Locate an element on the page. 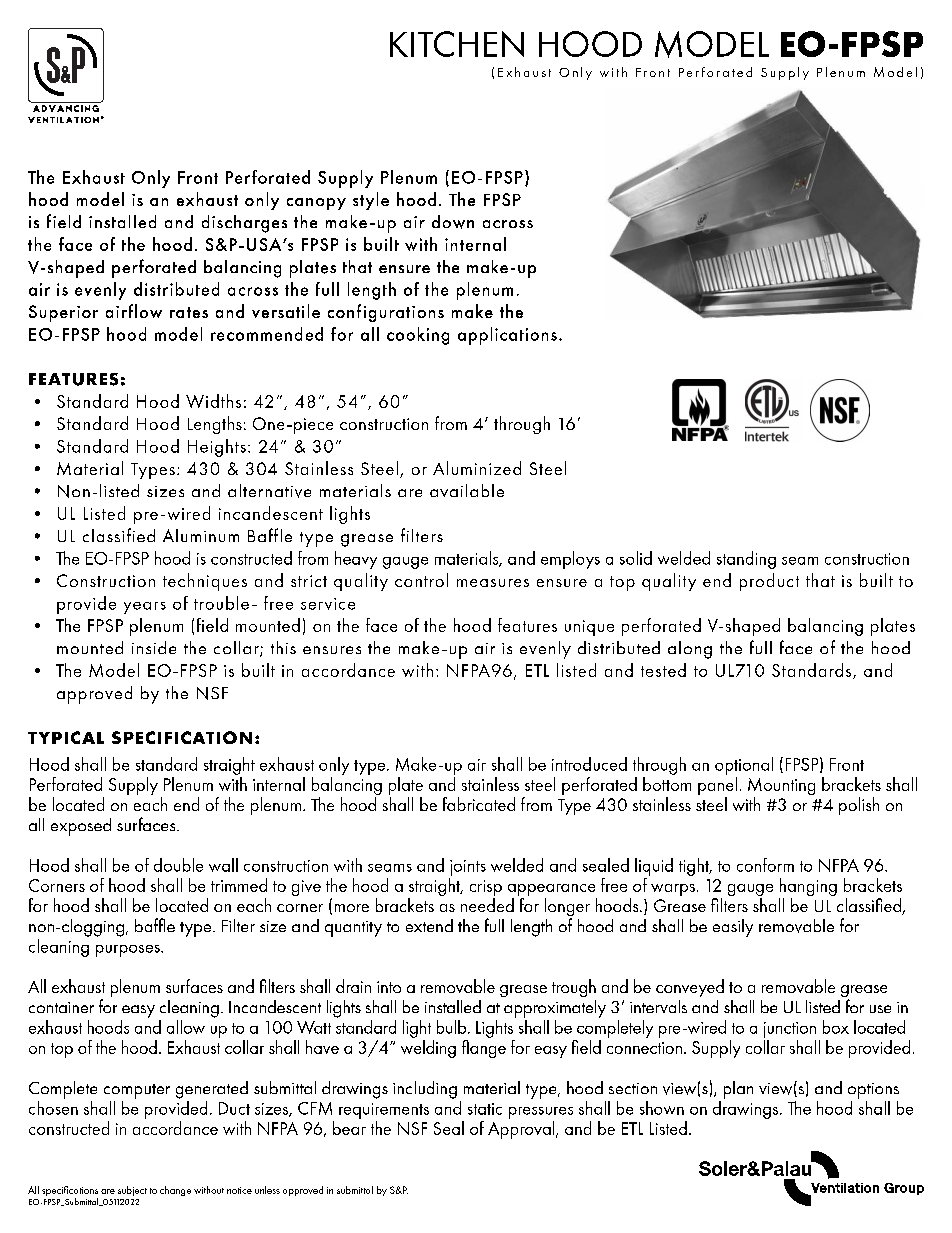 This page has width=952, height=1233. discharges is located at coordinates (244, 224).
